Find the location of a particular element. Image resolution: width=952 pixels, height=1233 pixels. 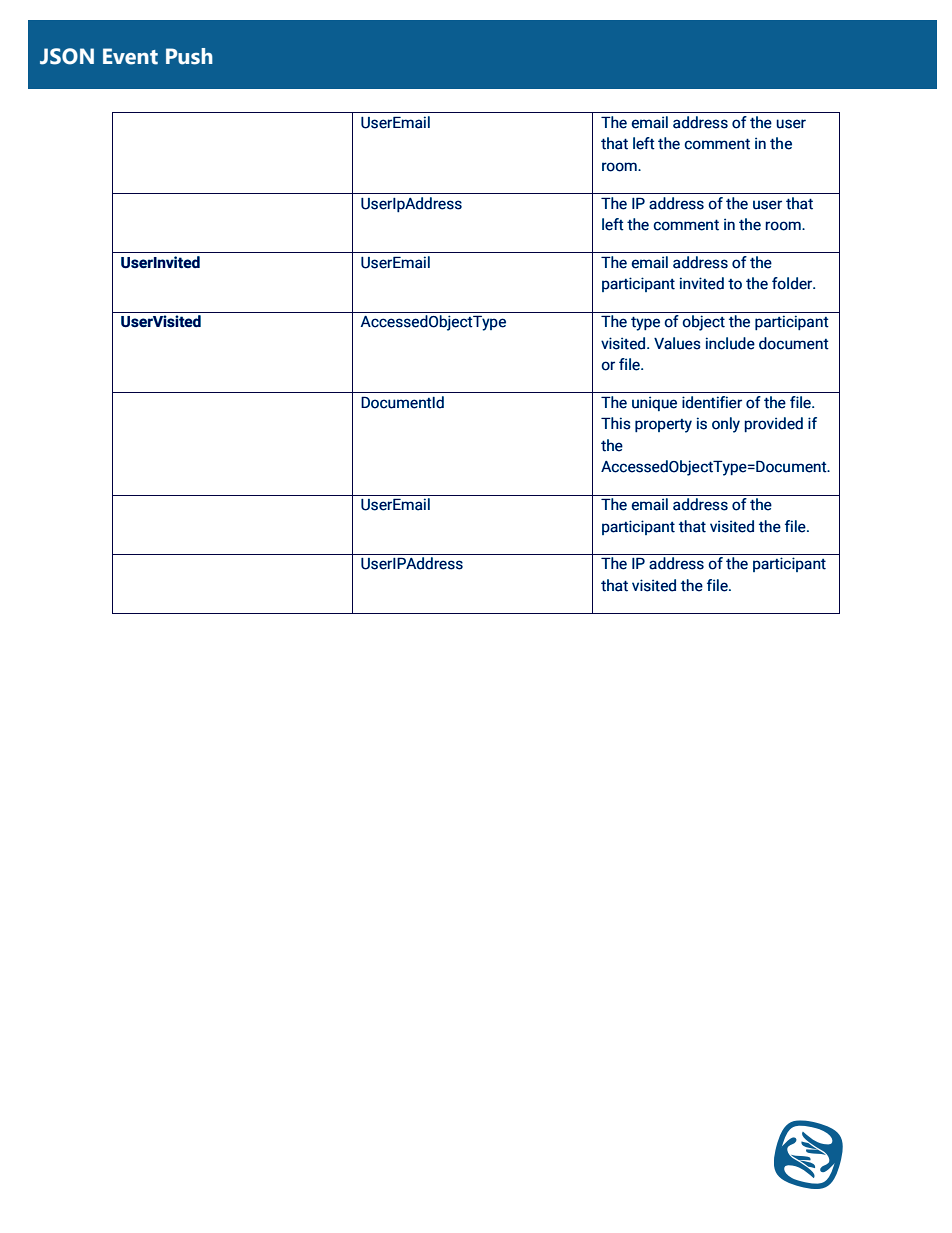

property is located at coordinates (663, 426).
